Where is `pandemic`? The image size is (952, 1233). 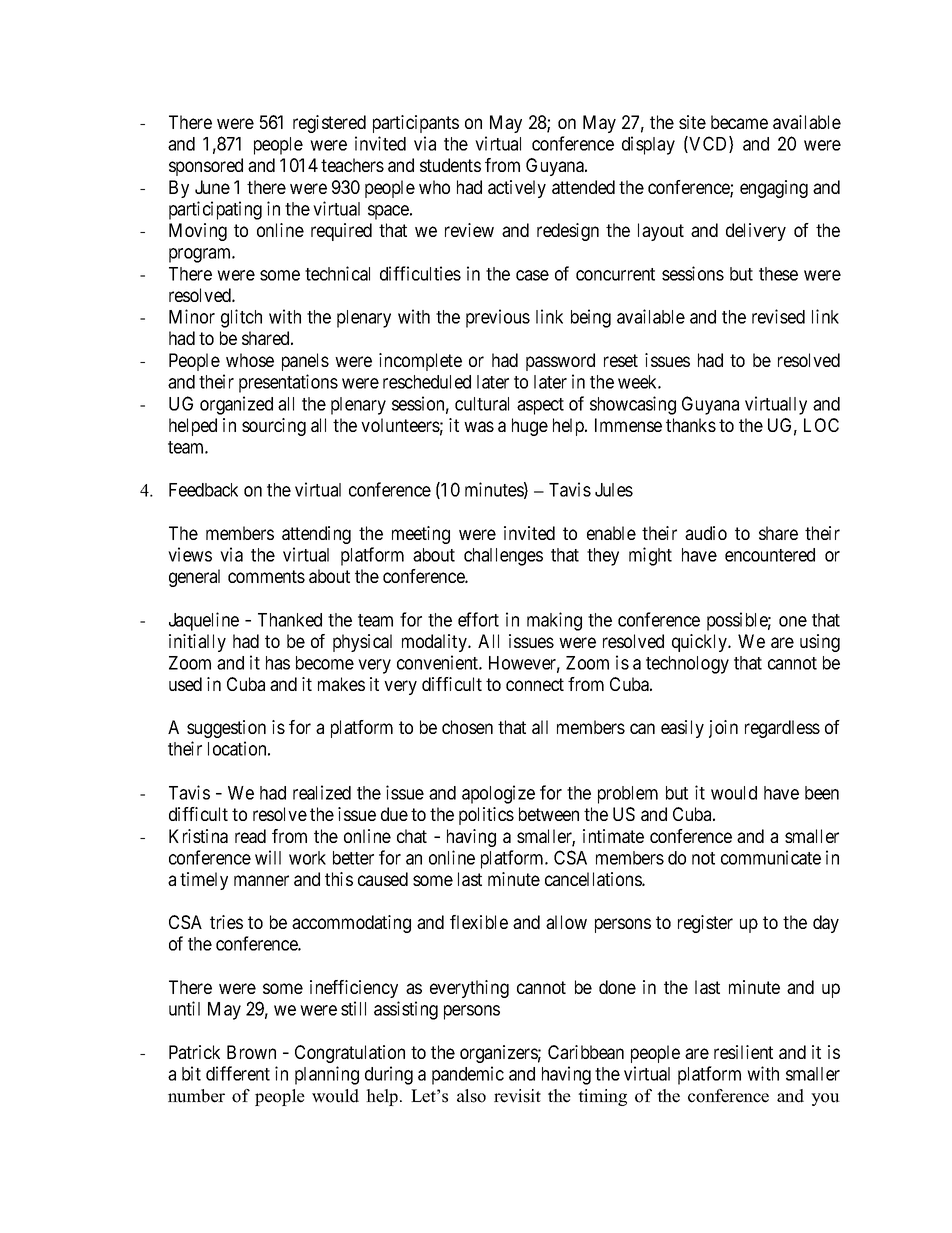 pandemic is located at coordinates (468, 1075).
